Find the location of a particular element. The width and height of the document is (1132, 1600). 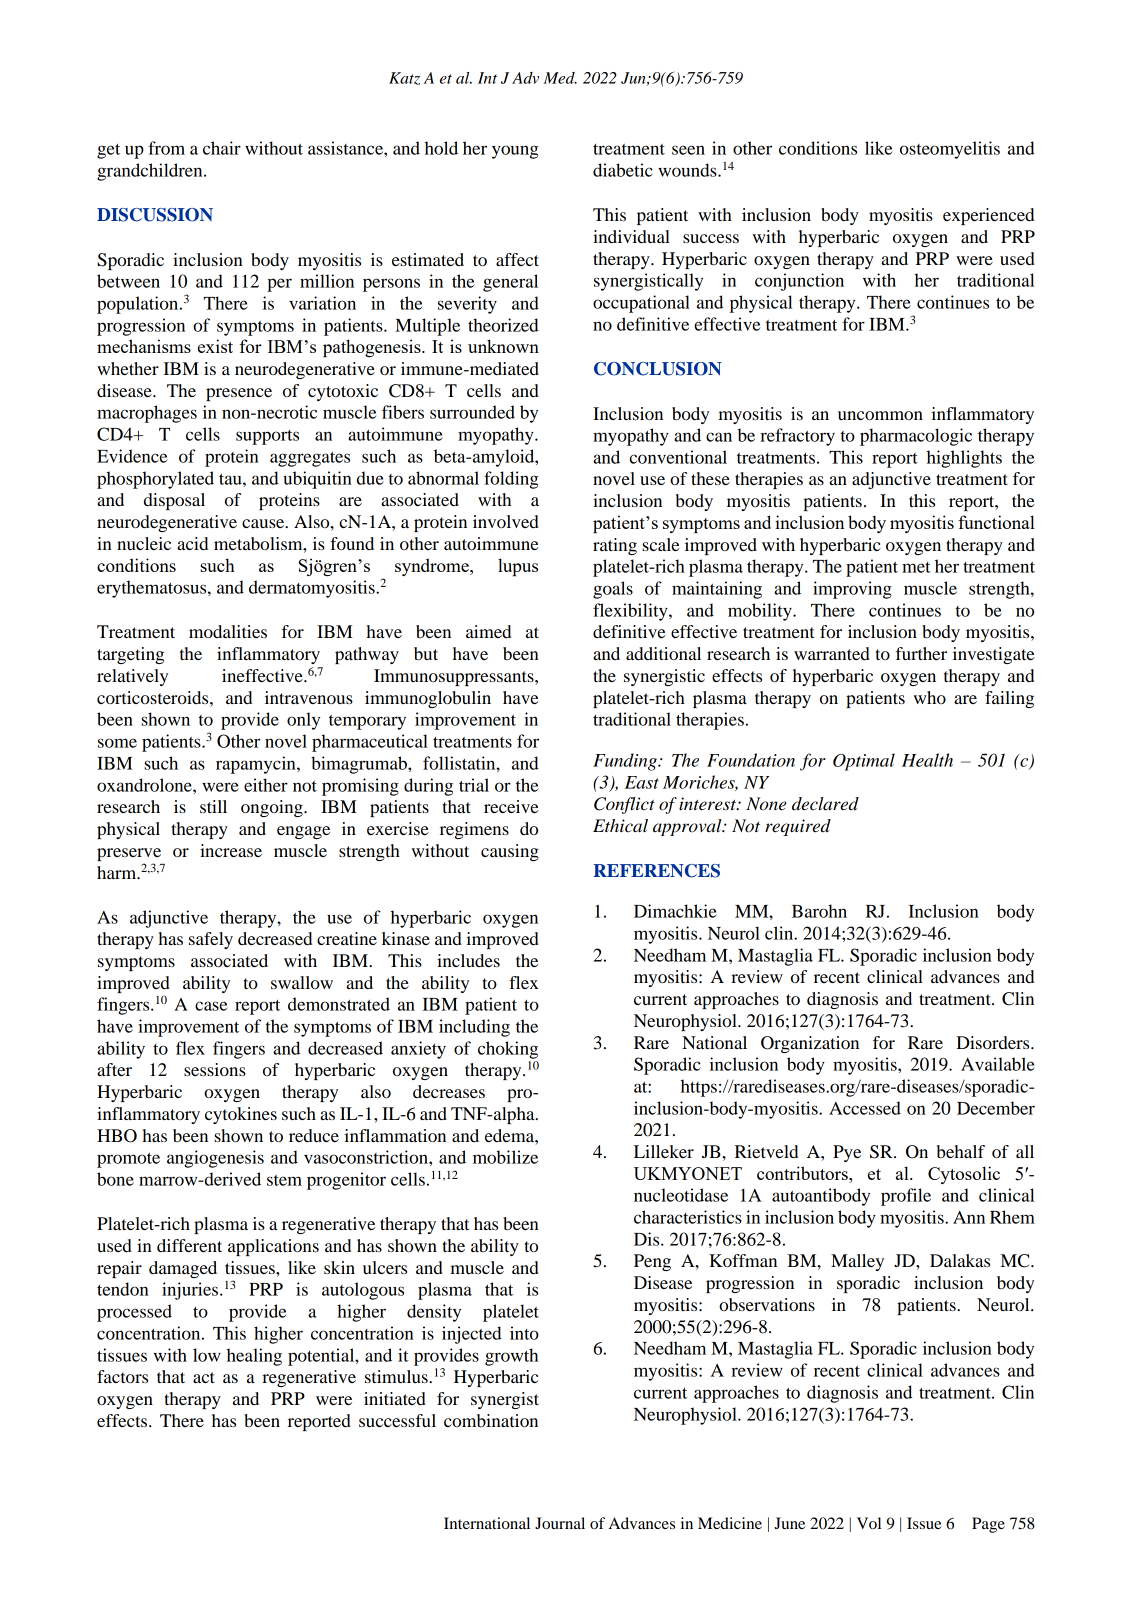

supports is located at coordinates (267, 437).
